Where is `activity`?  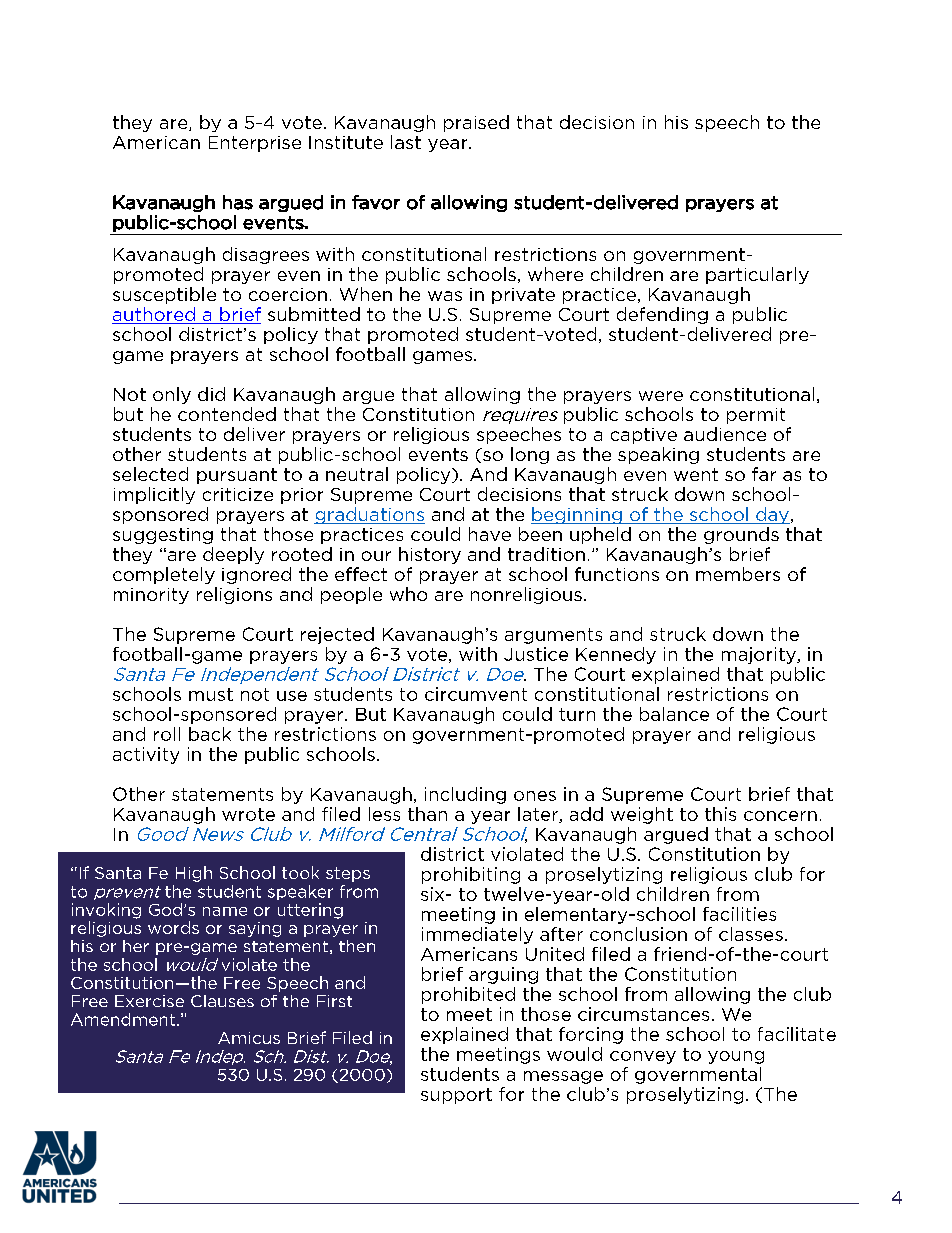
activity is located at coordinates (146, 755).
